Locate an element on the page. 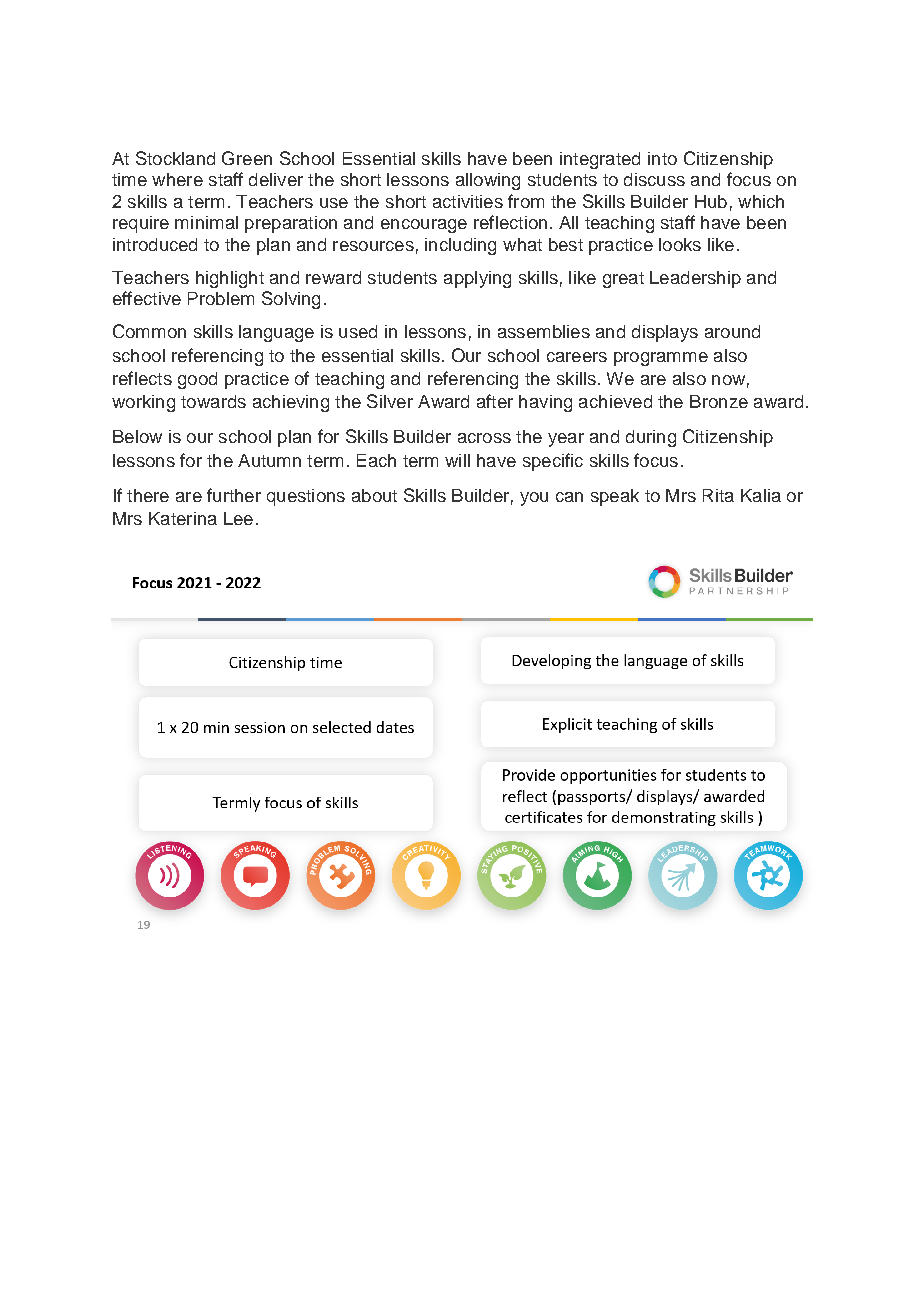 This document has width=924, height=1308. Leadership is located at coordinates (695, 279).
